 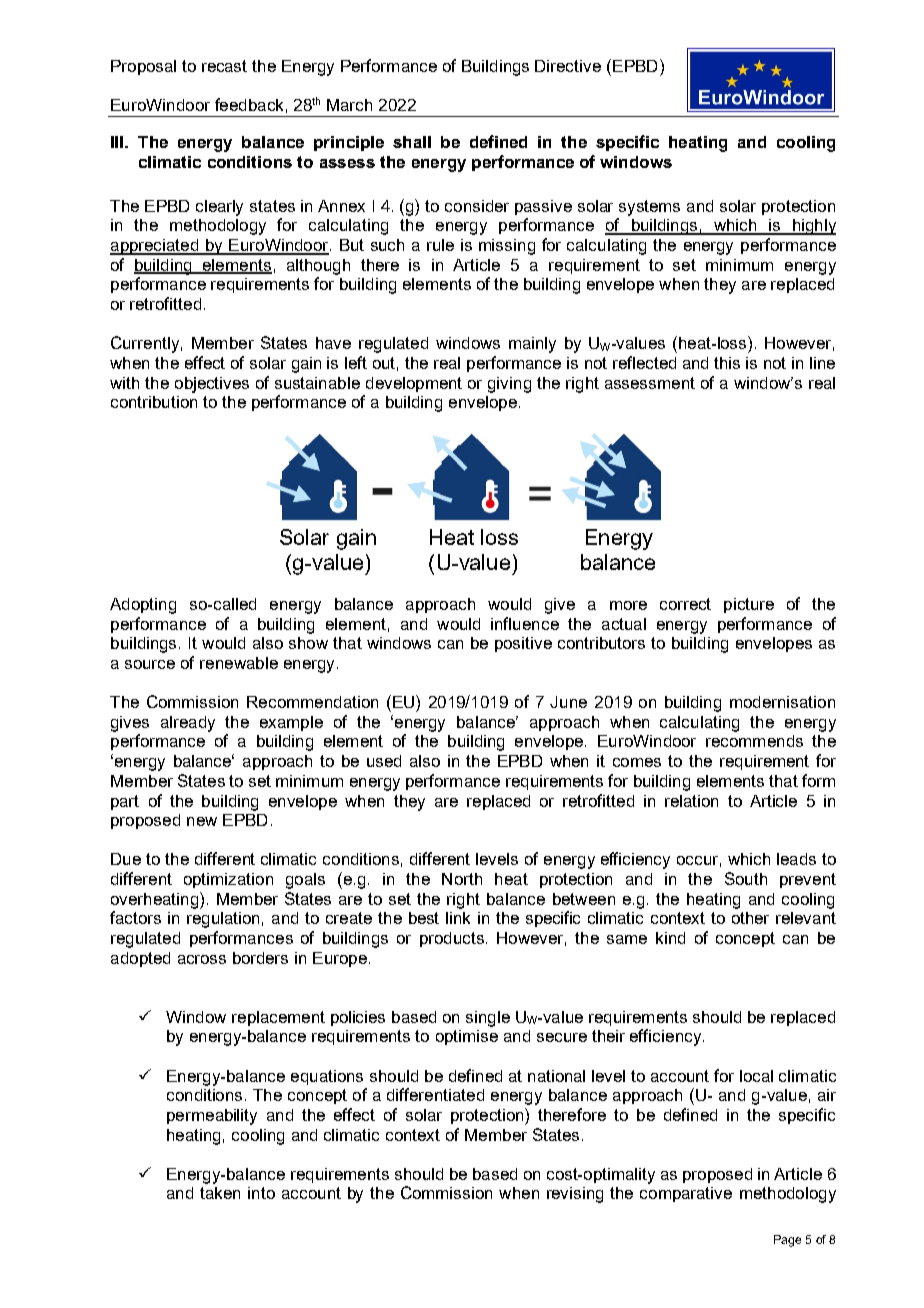 I want to click on feedback, so click(x=249, y=104).
